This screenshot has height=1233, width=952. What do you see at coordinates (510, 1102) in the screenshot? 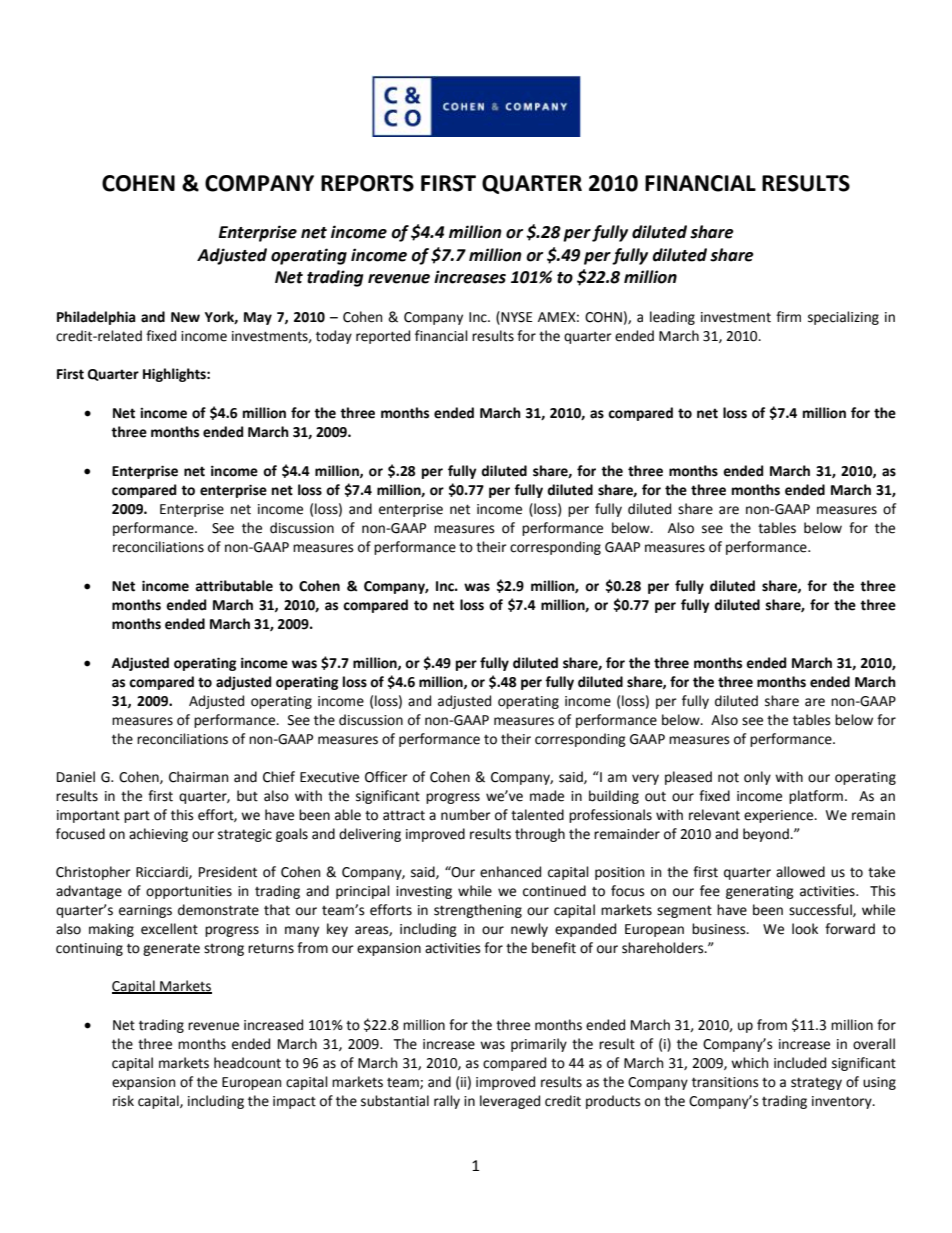
I see `leveraged` at bounding box center [510, 1102].
